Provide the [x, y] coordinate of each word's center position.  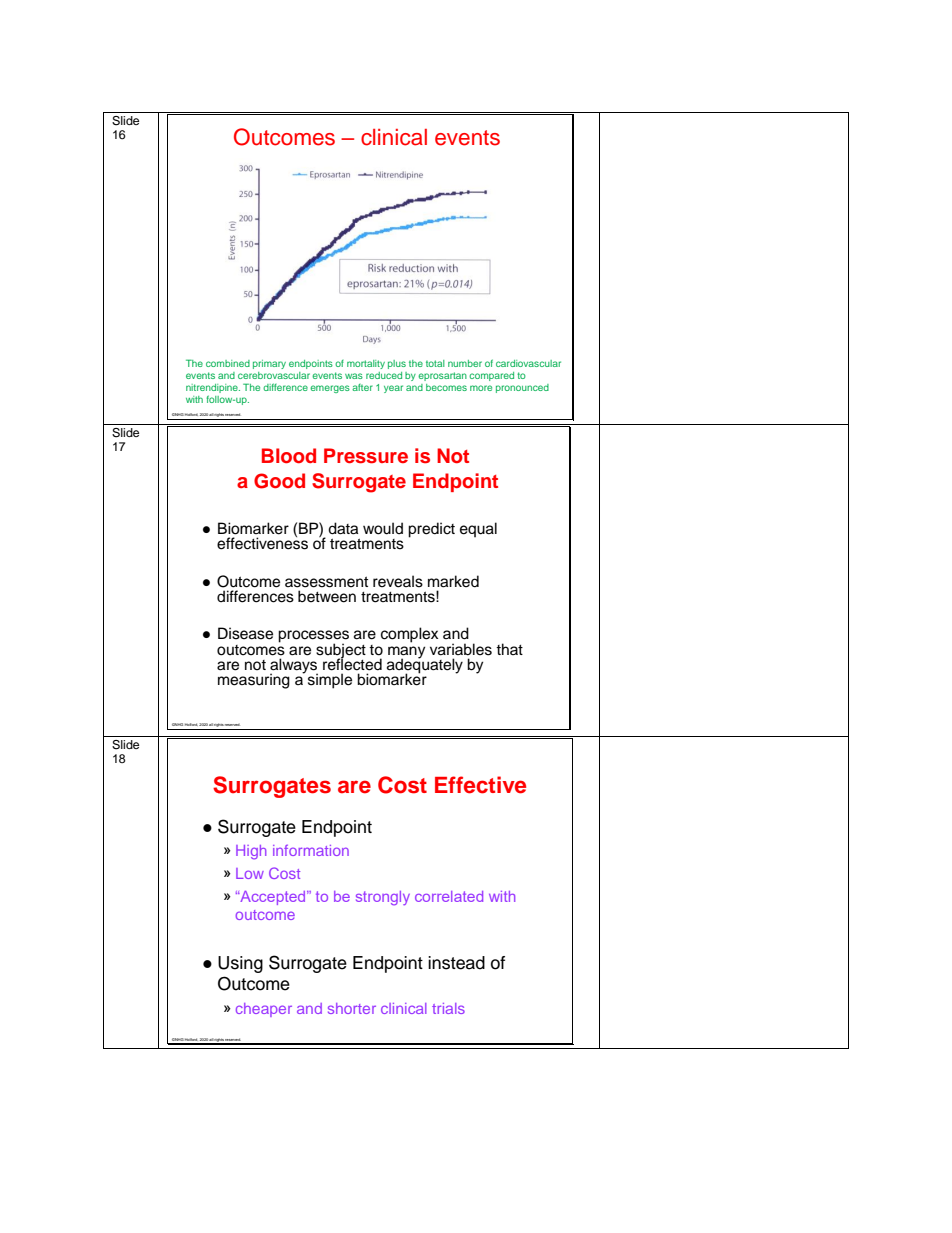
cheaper [264, 1010]
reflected [352, 663]
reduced [384, 375]
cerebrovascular [274, 375]
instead [456, 963]
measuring [254, 681]
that [509, 649]
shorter [352, 1008]
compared [491, 376]
